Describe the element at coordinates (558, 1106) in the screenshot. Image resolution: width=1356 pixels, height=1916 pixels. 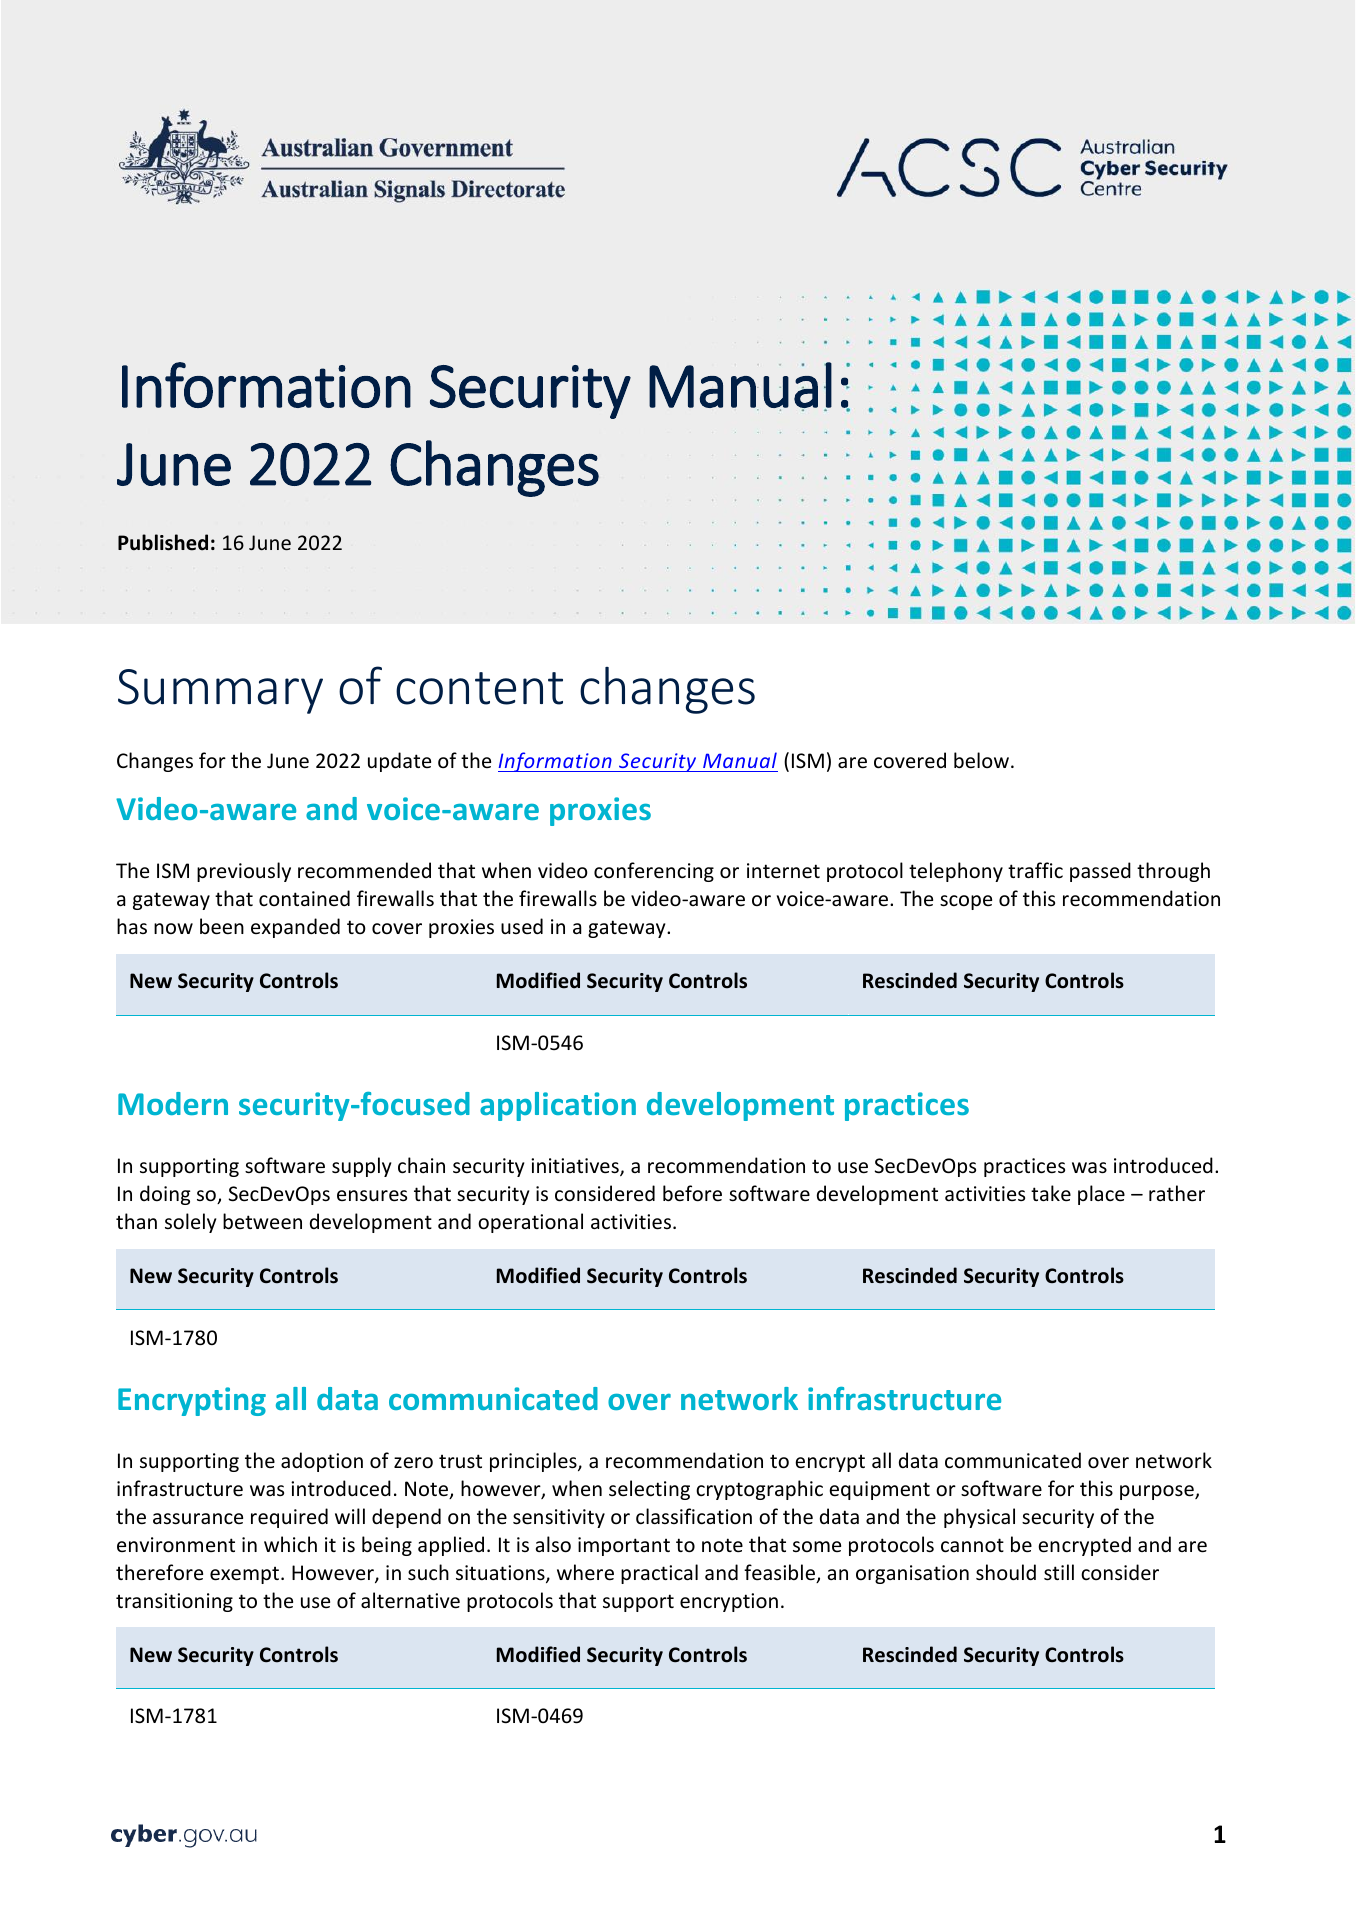
I see `application` at that location.
